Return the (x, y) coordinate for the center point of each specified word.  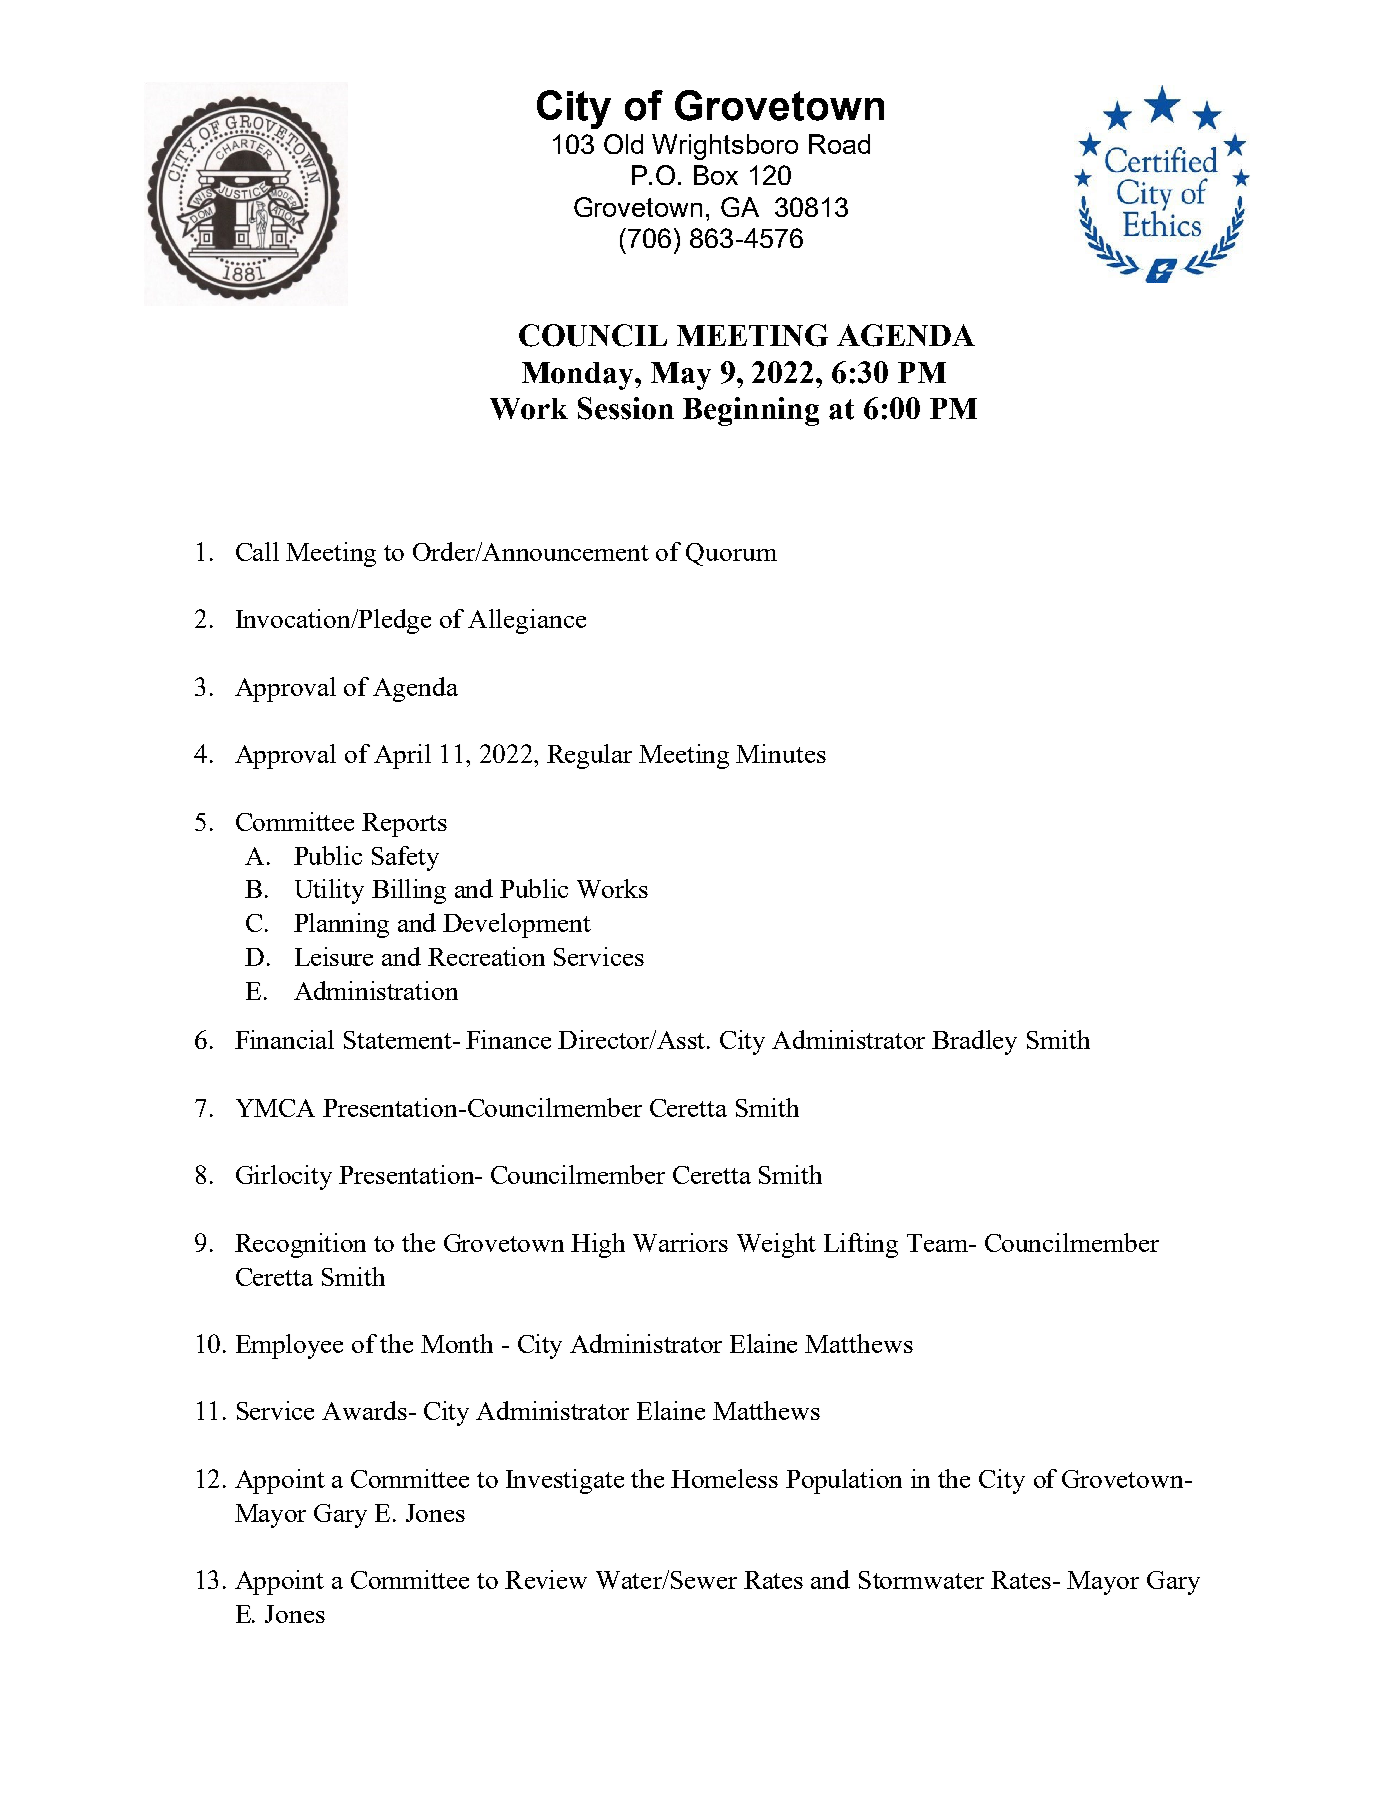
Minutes (781, 753)
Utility (329, 891)
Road (839, 144)
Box (716, 175)
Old (623, 144)
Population (844, 1481)
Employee (289, 1346)
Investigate (565, 1481)
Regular (589, 756)
